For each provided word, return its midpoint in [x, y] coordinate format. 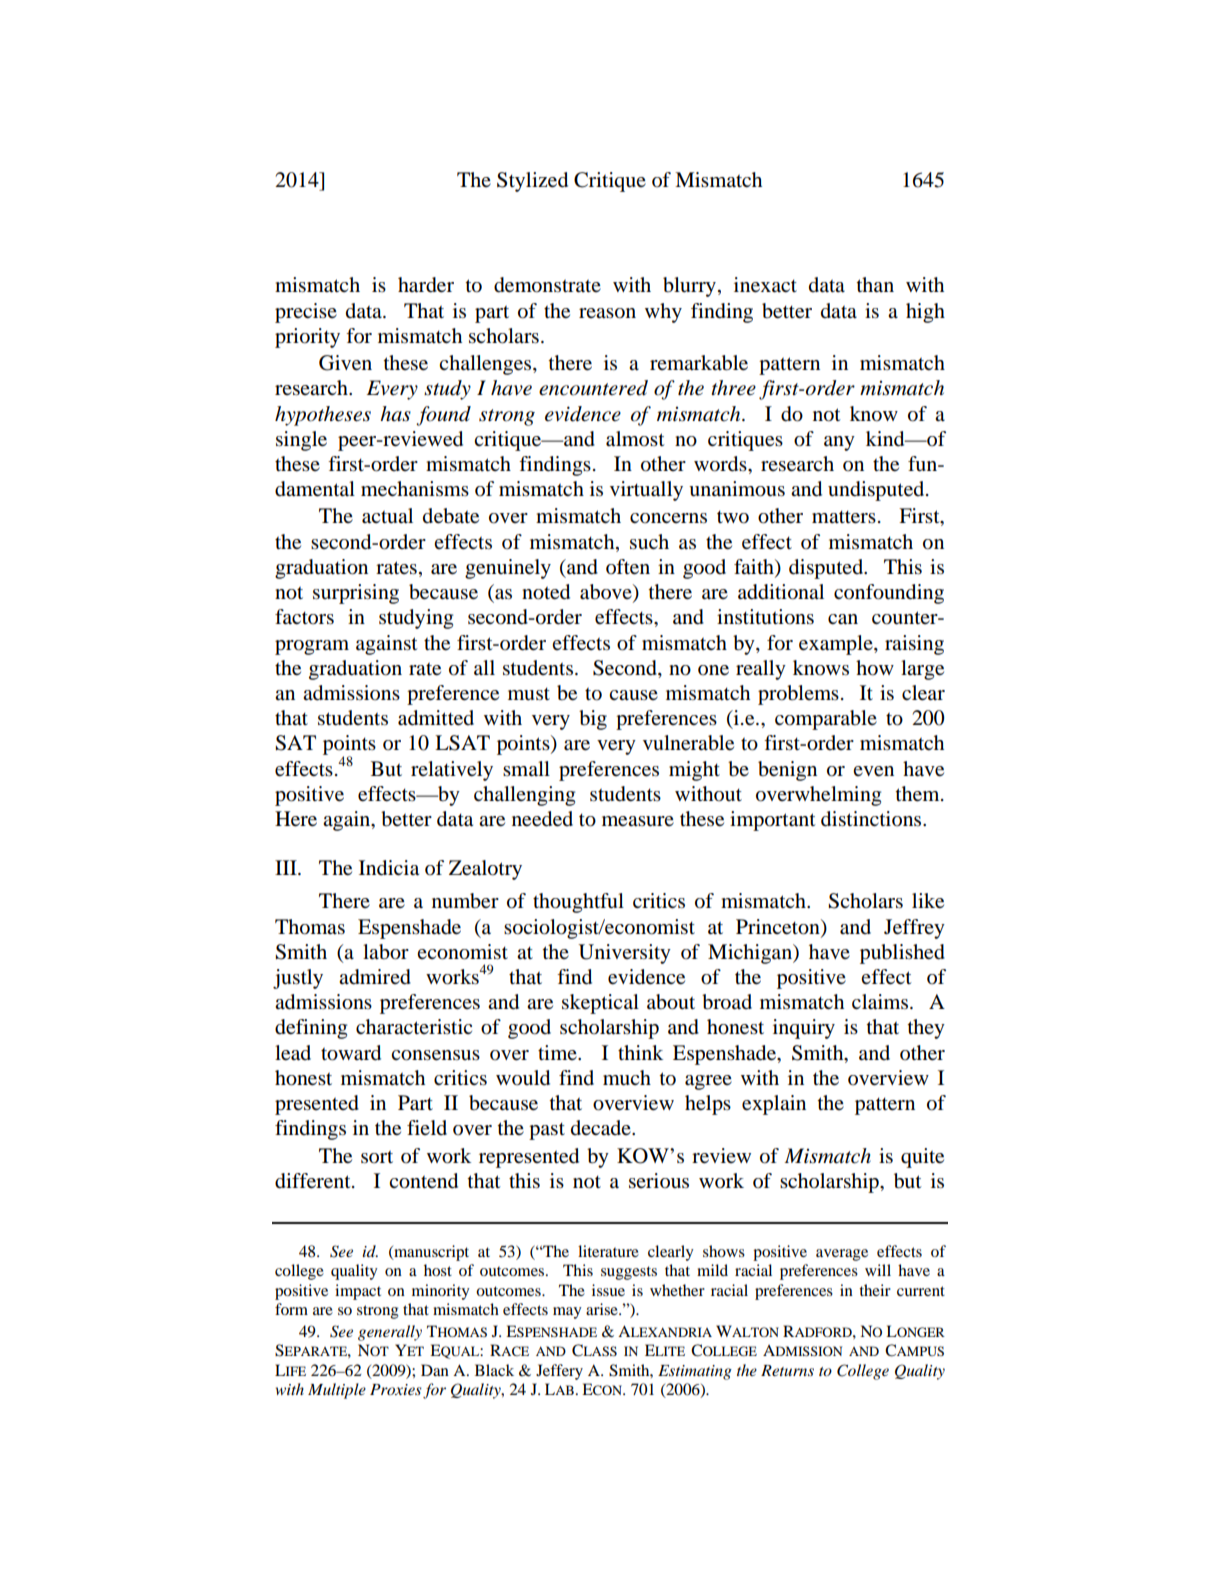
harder [426, 285]
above [607, 593]
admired [375, 977]
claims [881, 1002]
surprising [356, 594]
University [624, 954]
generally [390, 1333]
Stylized [532, 182]
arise [603, 1309]
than [875, 284]
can [843, 619]
